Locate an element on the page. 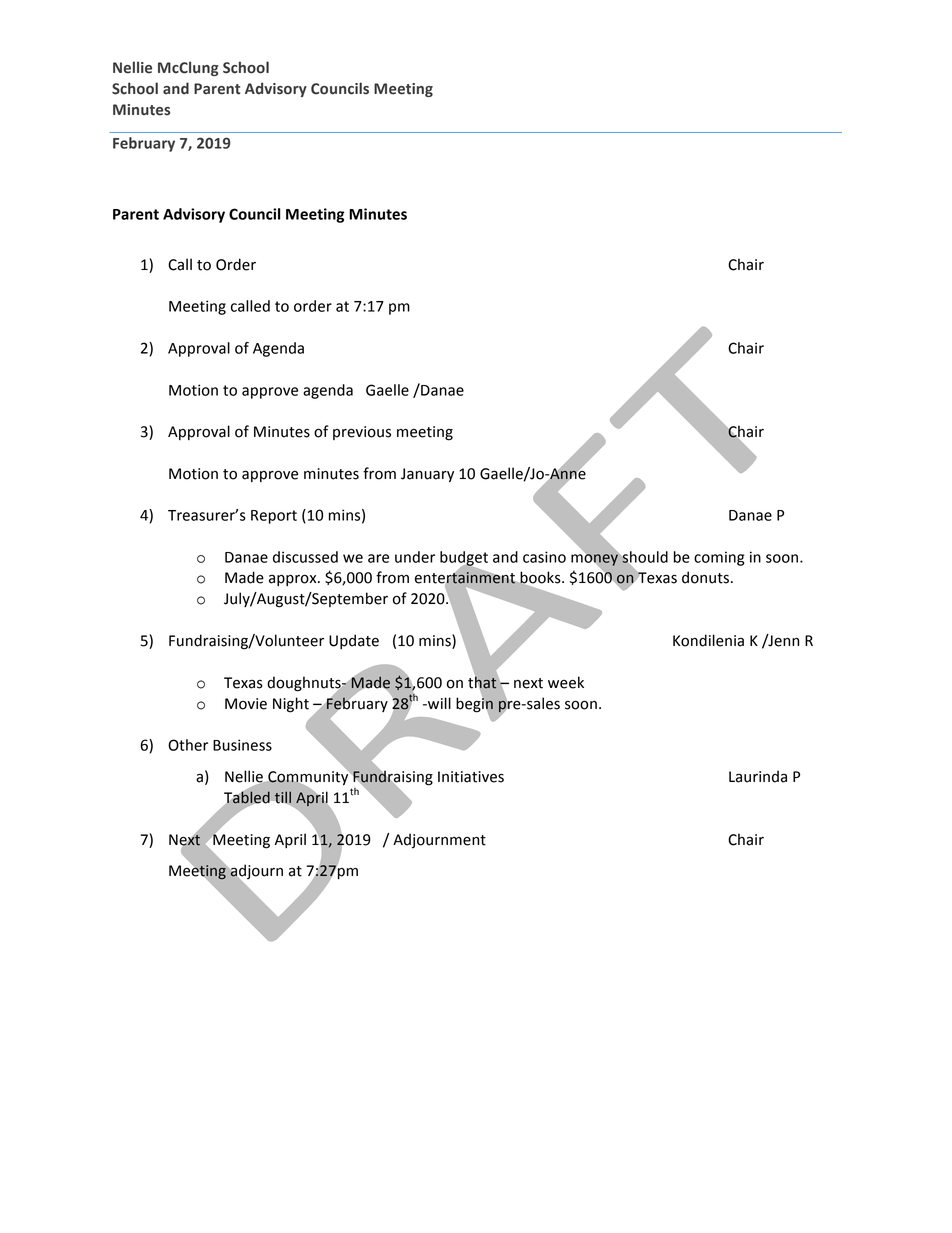 This document has height=1233, width=952. previous is located at coordinates (362, 433).
